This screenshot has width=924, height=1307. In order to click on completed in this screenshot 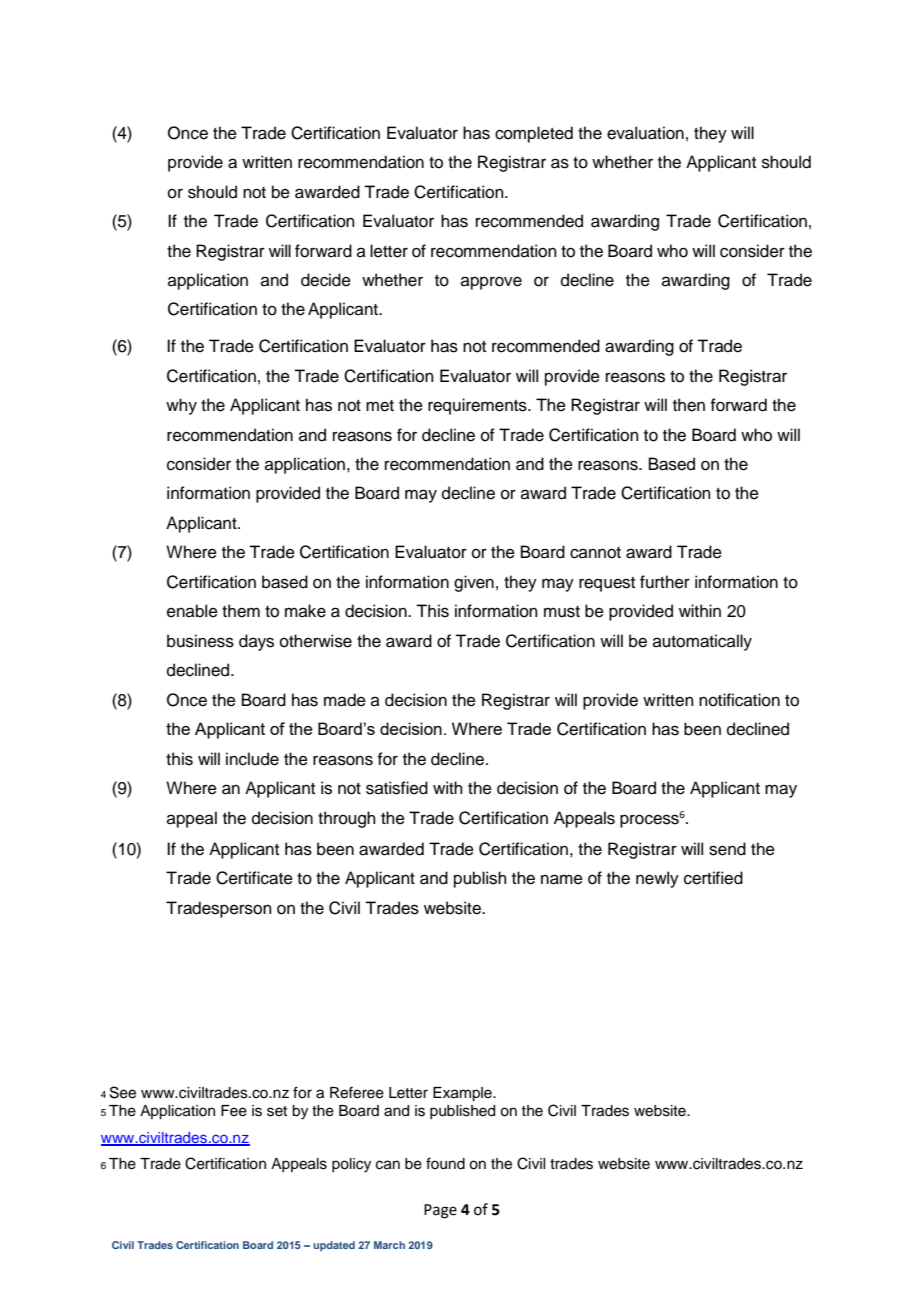, I will do `click(534, 134)`.
